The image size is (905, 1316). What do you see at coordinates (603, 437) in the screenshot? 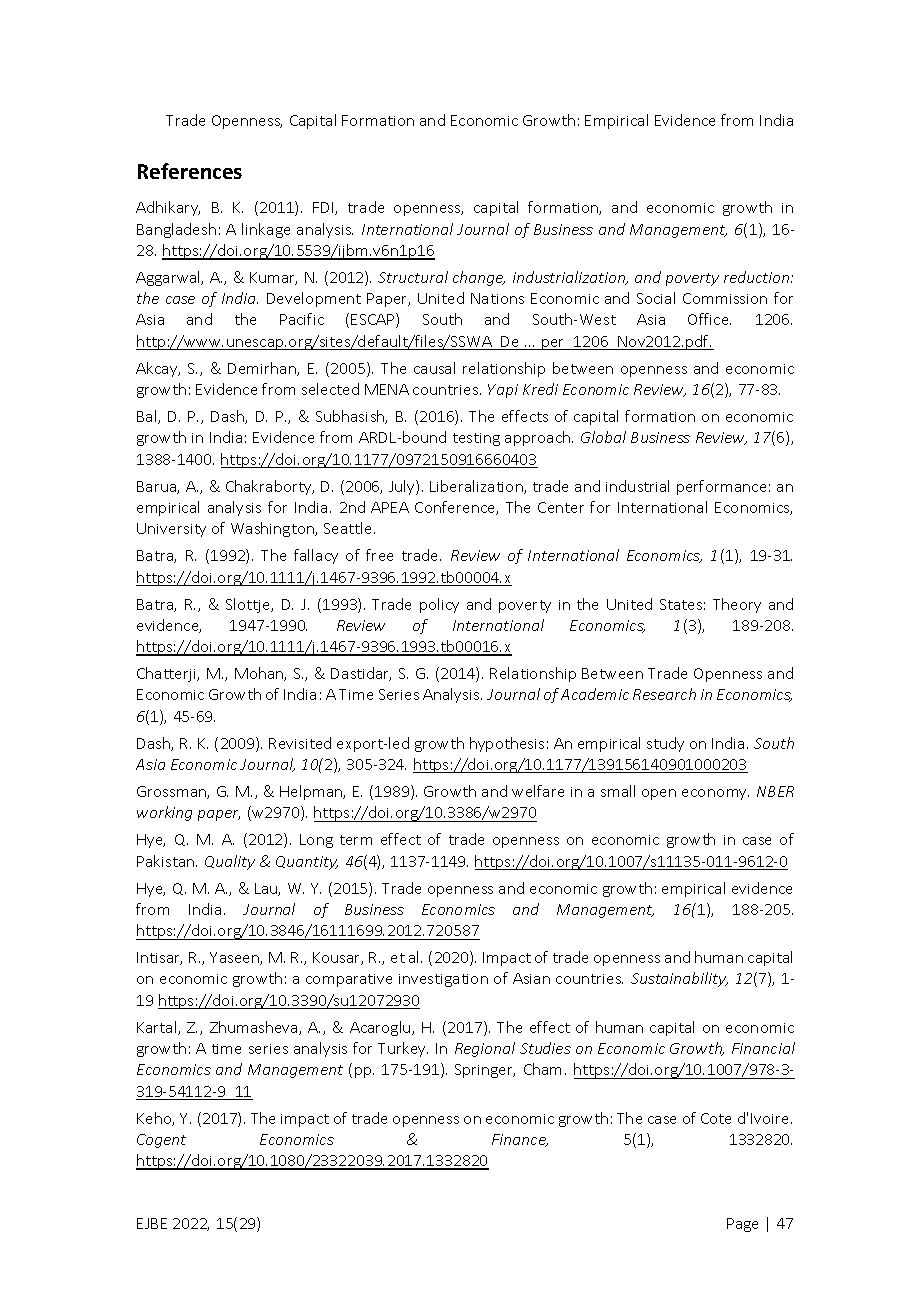
I see `Global` at bounding box center [603, 437].
